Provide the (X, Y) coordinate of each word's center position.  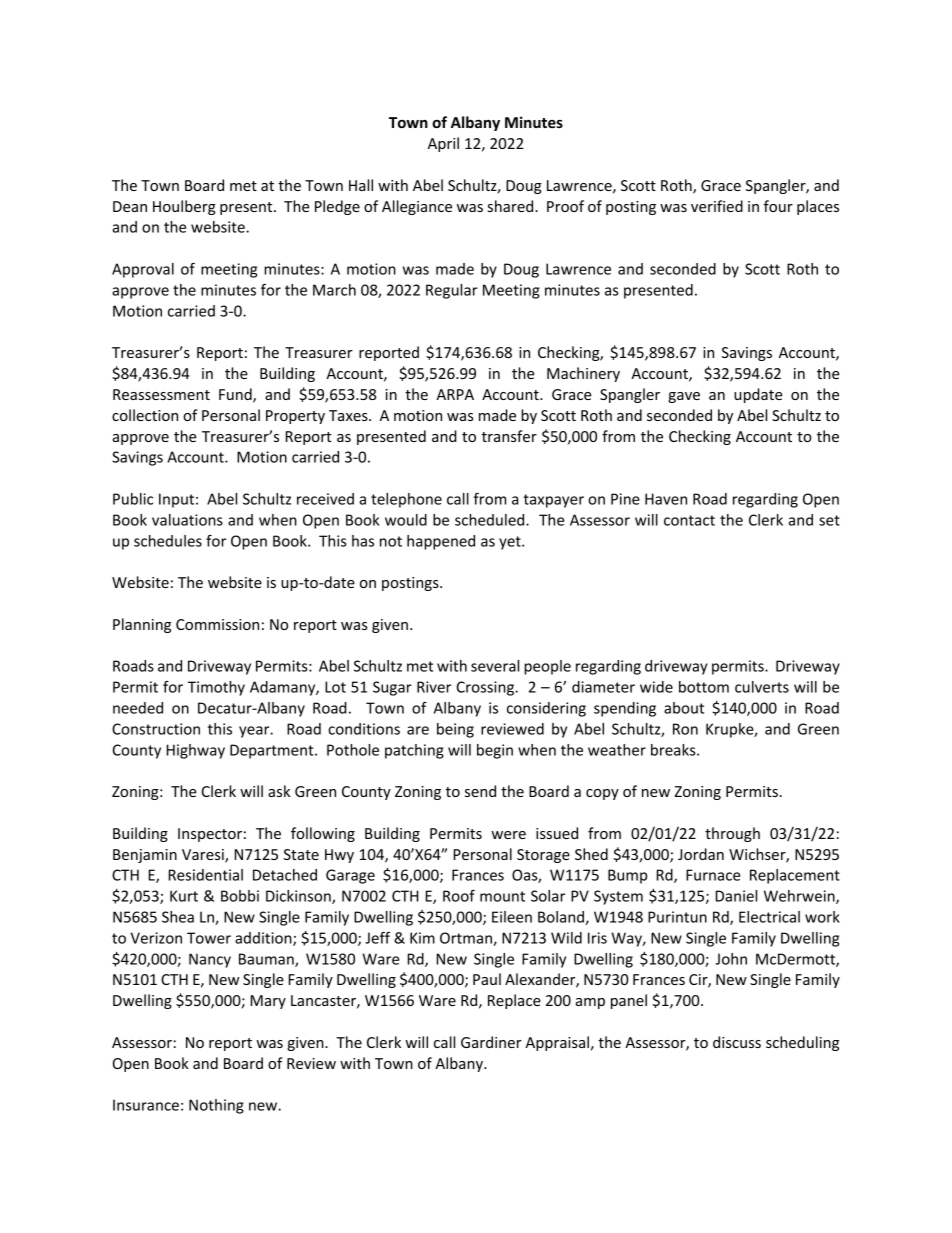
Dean (130, 206)
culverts (762, 687)
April (443, 144)
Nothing (216, 1106)
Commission (217, 624)
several (495, 666)
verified (717, 206)
